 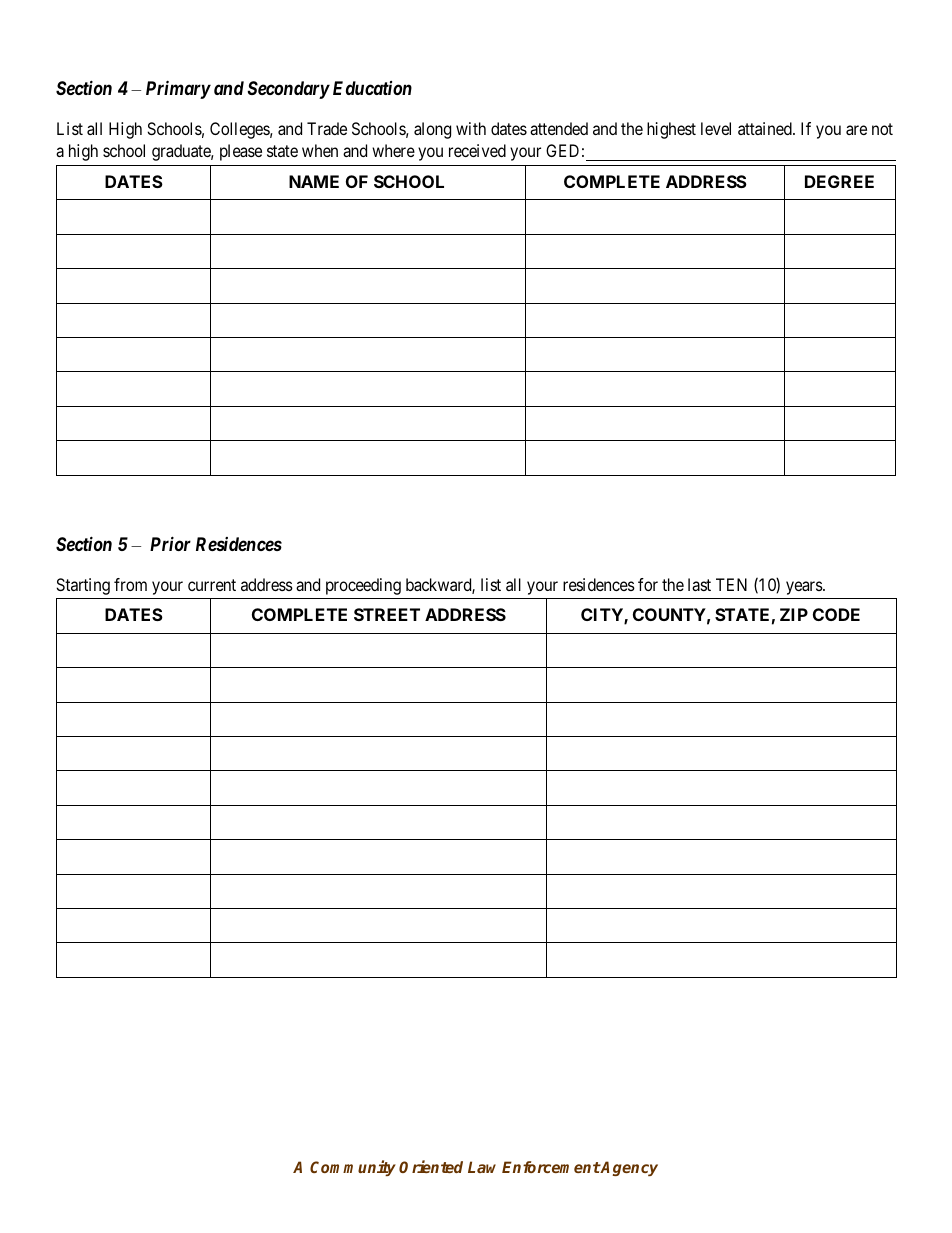 What do you see at coordinates (471, 128) in the screenshot?
I see `with` at bounding box center [471, 128].
